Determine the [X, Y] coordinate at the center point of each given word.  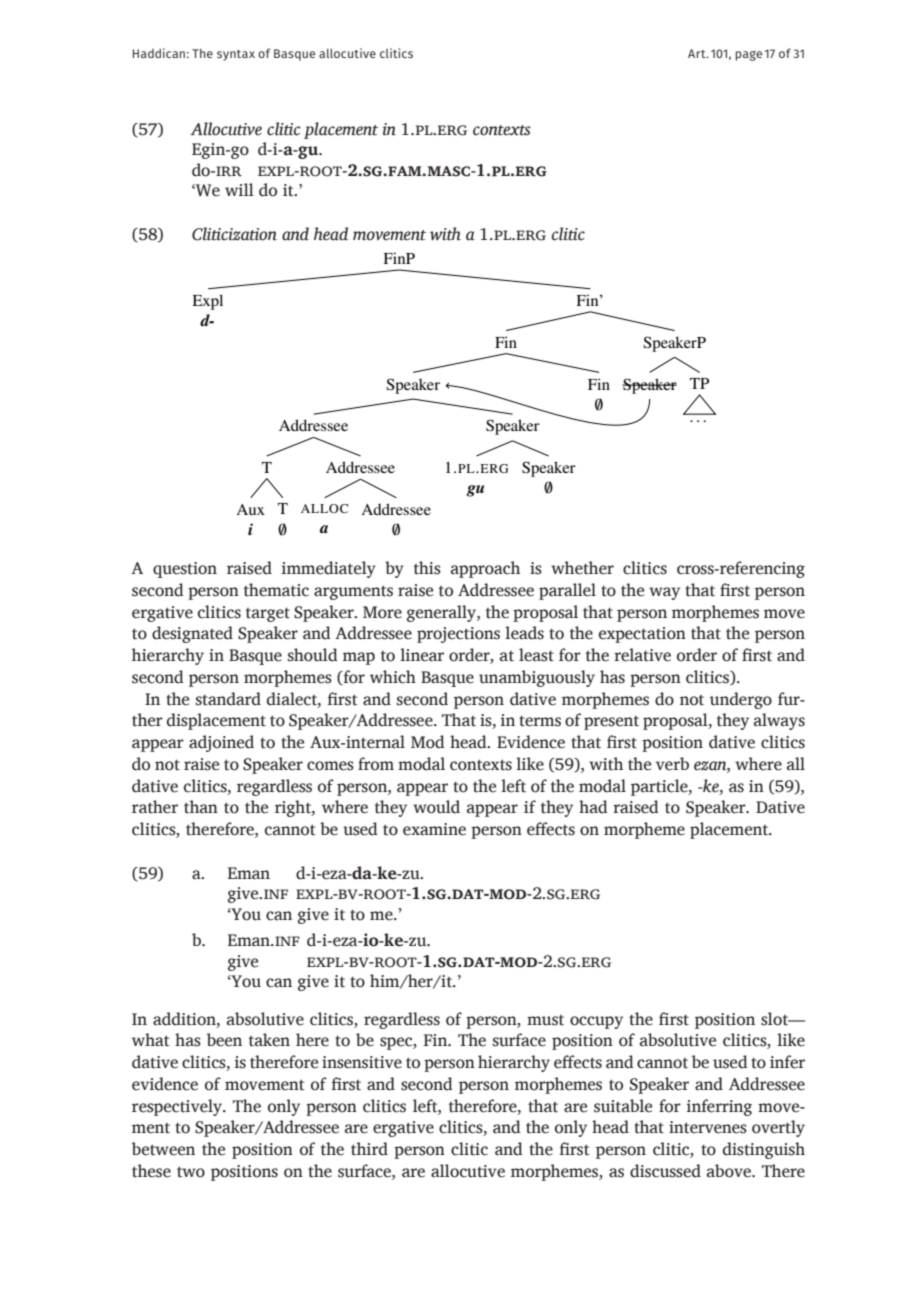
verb [672, 764]
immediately [329, 569]
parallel [567, 591]
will [239, 189]
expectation [642, 635]
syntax [236, 55]
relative [642, 655]
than [201, 807]
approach [485, 569]
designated [192, 634]
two [191, 1172]
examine [434, 829]
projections [458, 635]
